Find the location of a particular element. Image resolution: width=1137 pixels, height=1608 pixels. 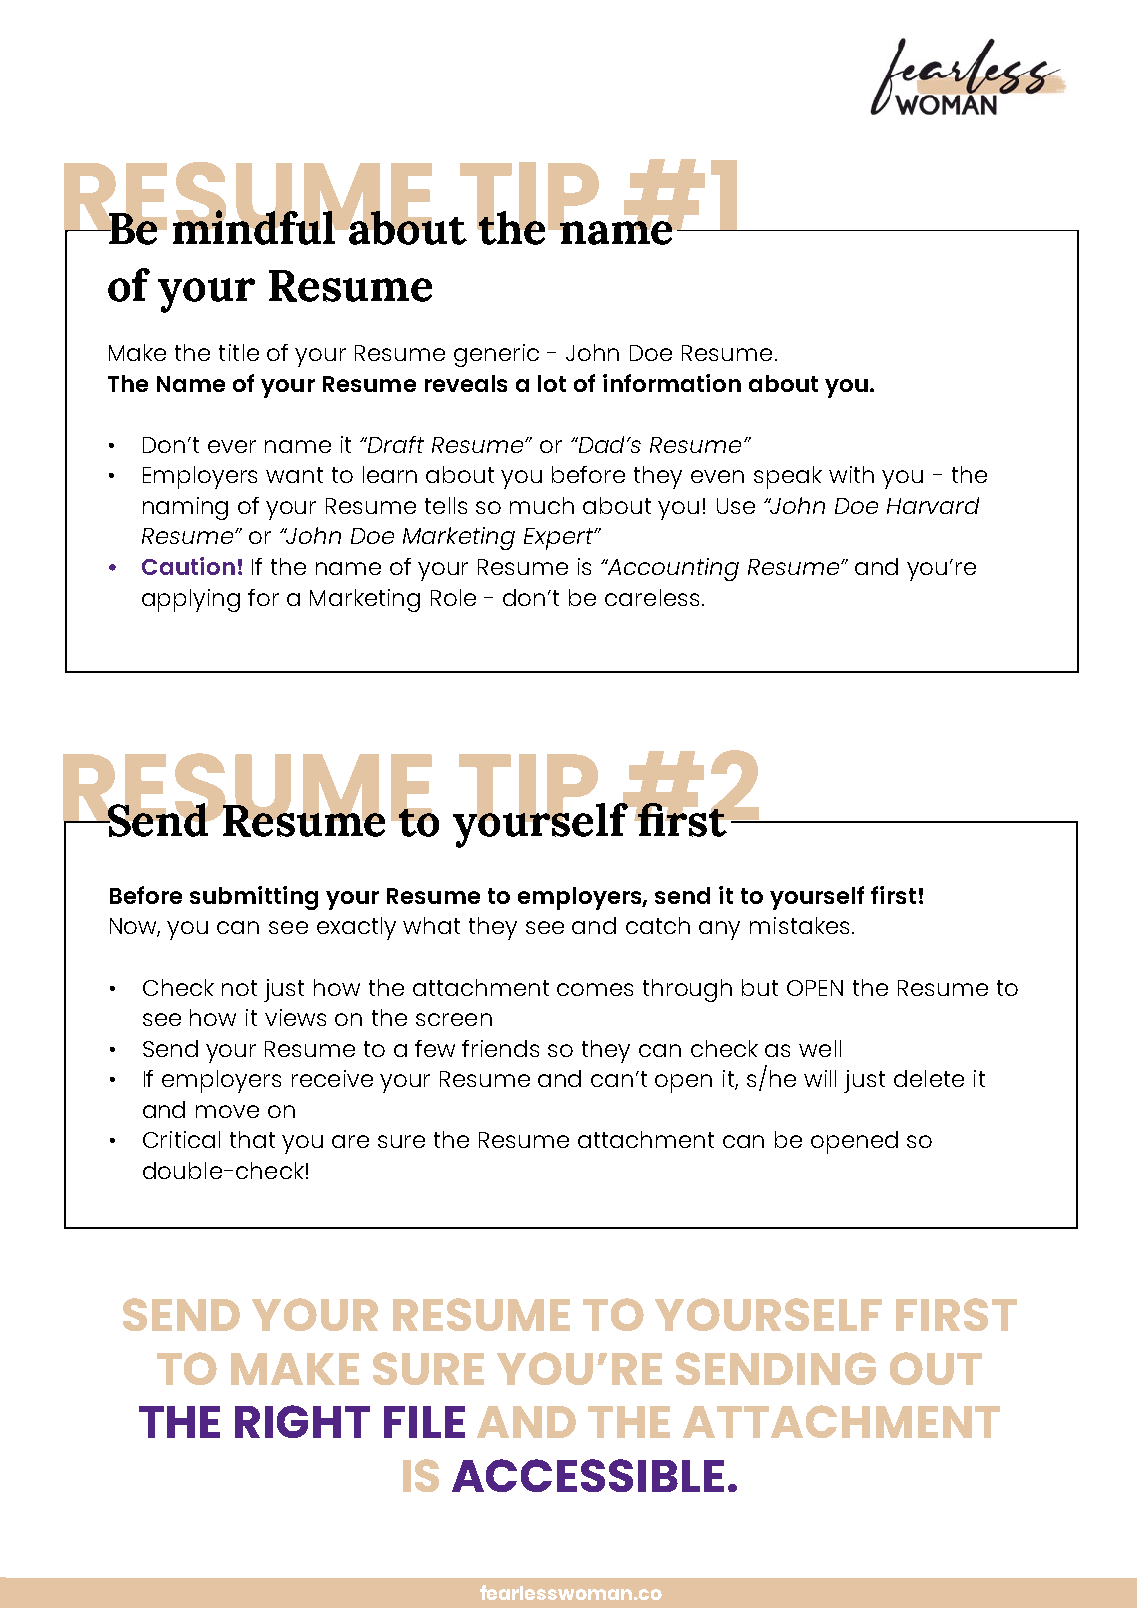

friends is located at coordinates (500, 1048).
